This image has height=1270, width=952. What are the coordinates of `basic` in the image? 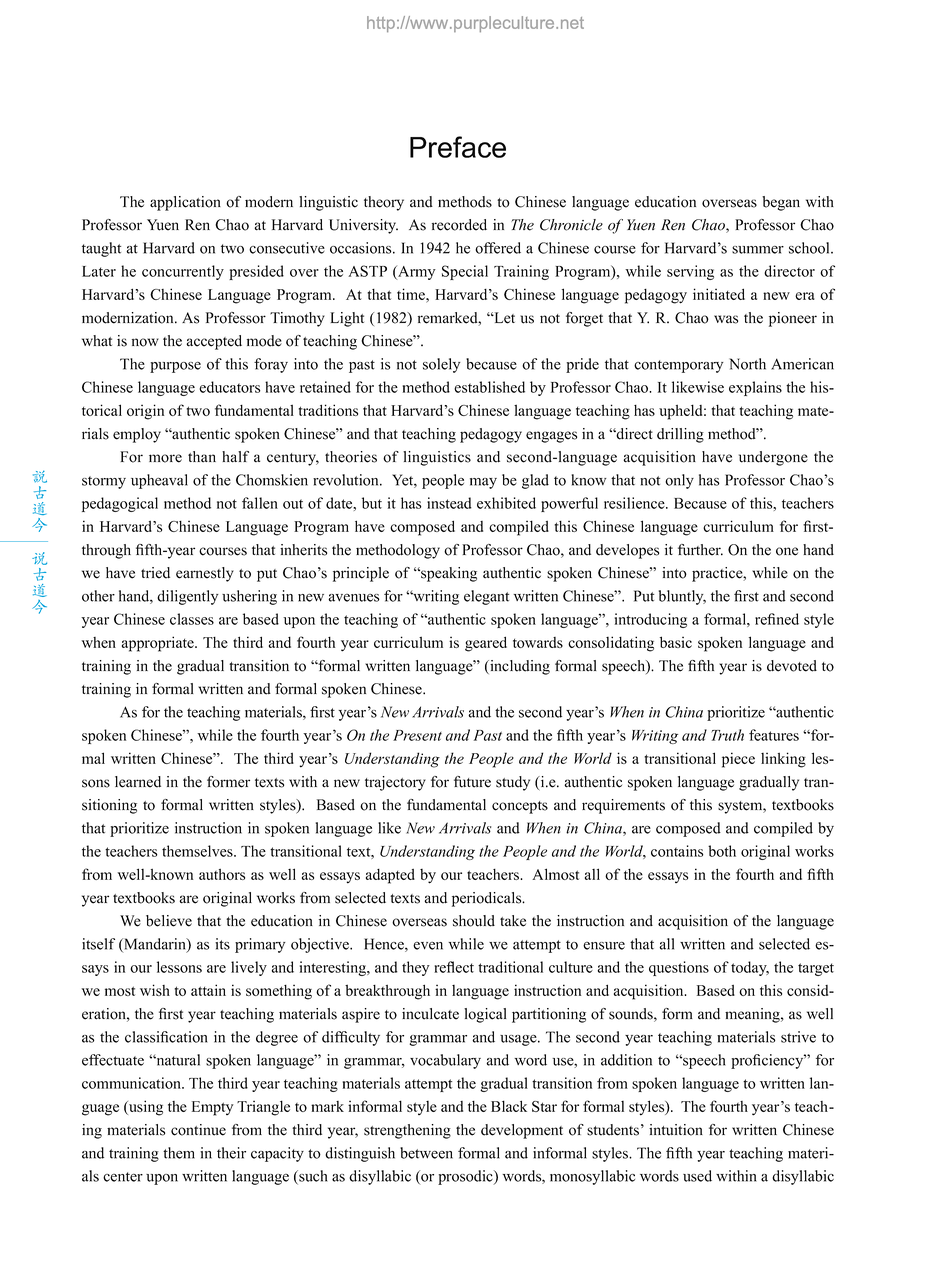 It's located at (676, 642).
